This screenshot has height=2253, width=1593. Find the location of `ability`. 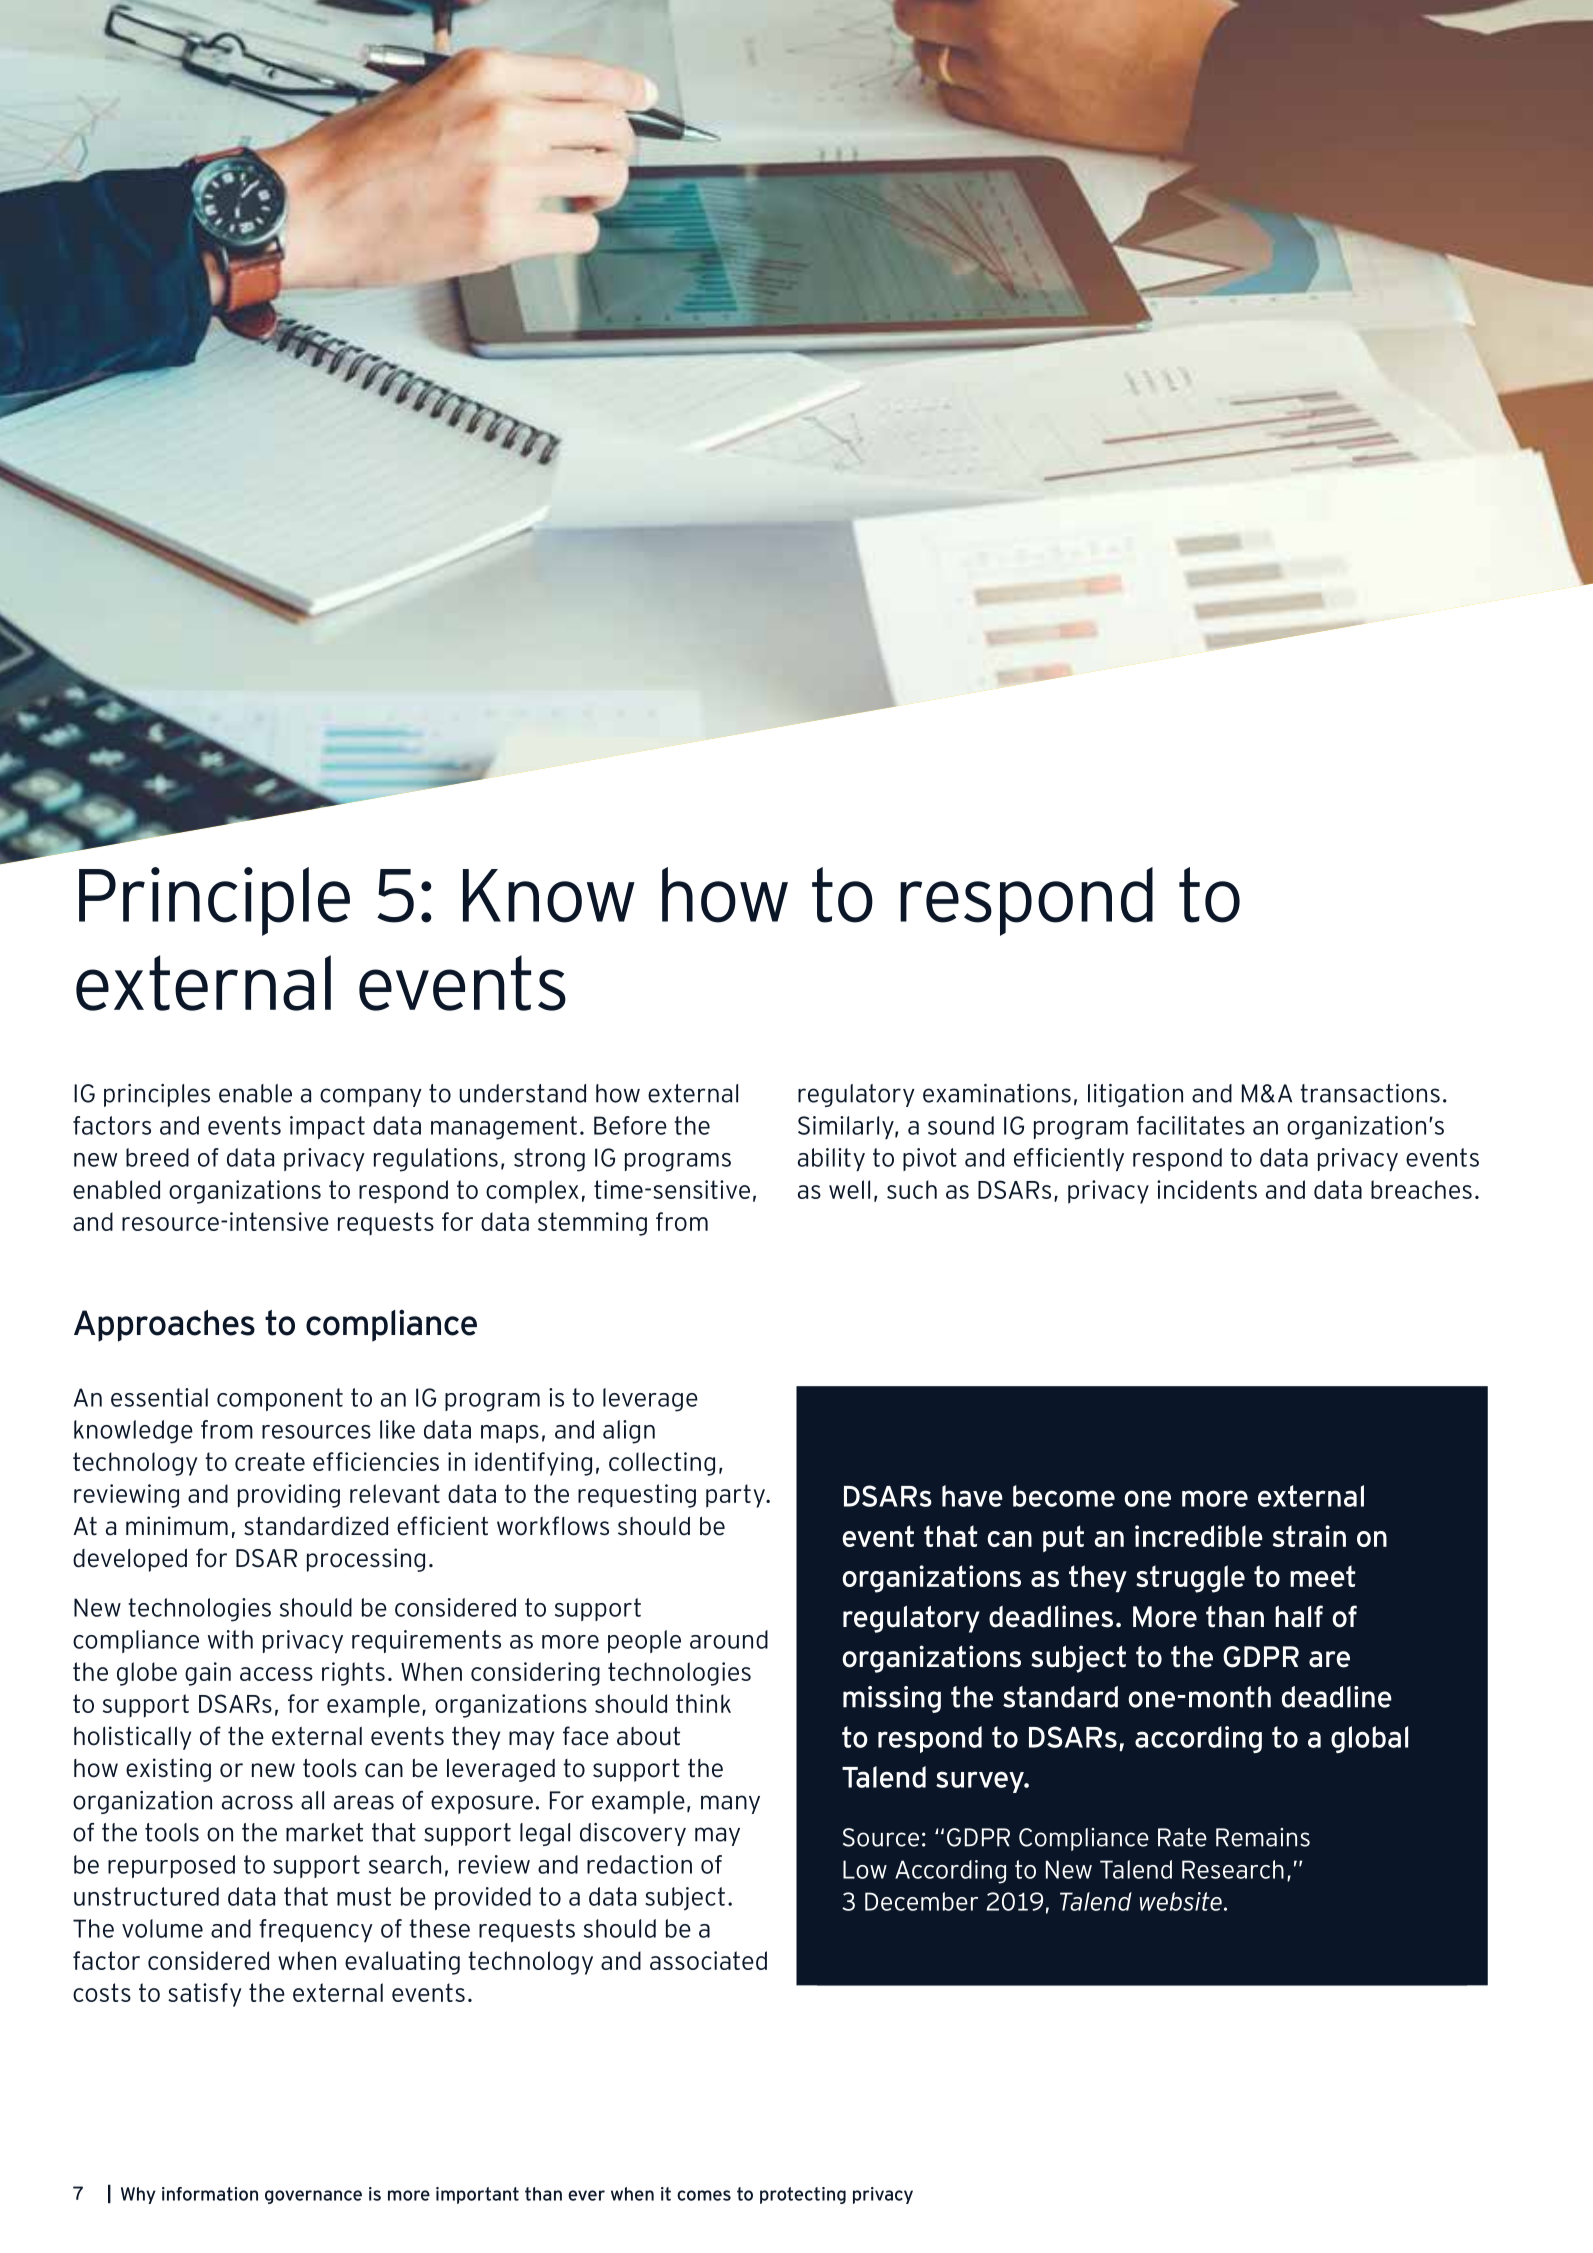

ability is located at coordinates (831, 1159).
